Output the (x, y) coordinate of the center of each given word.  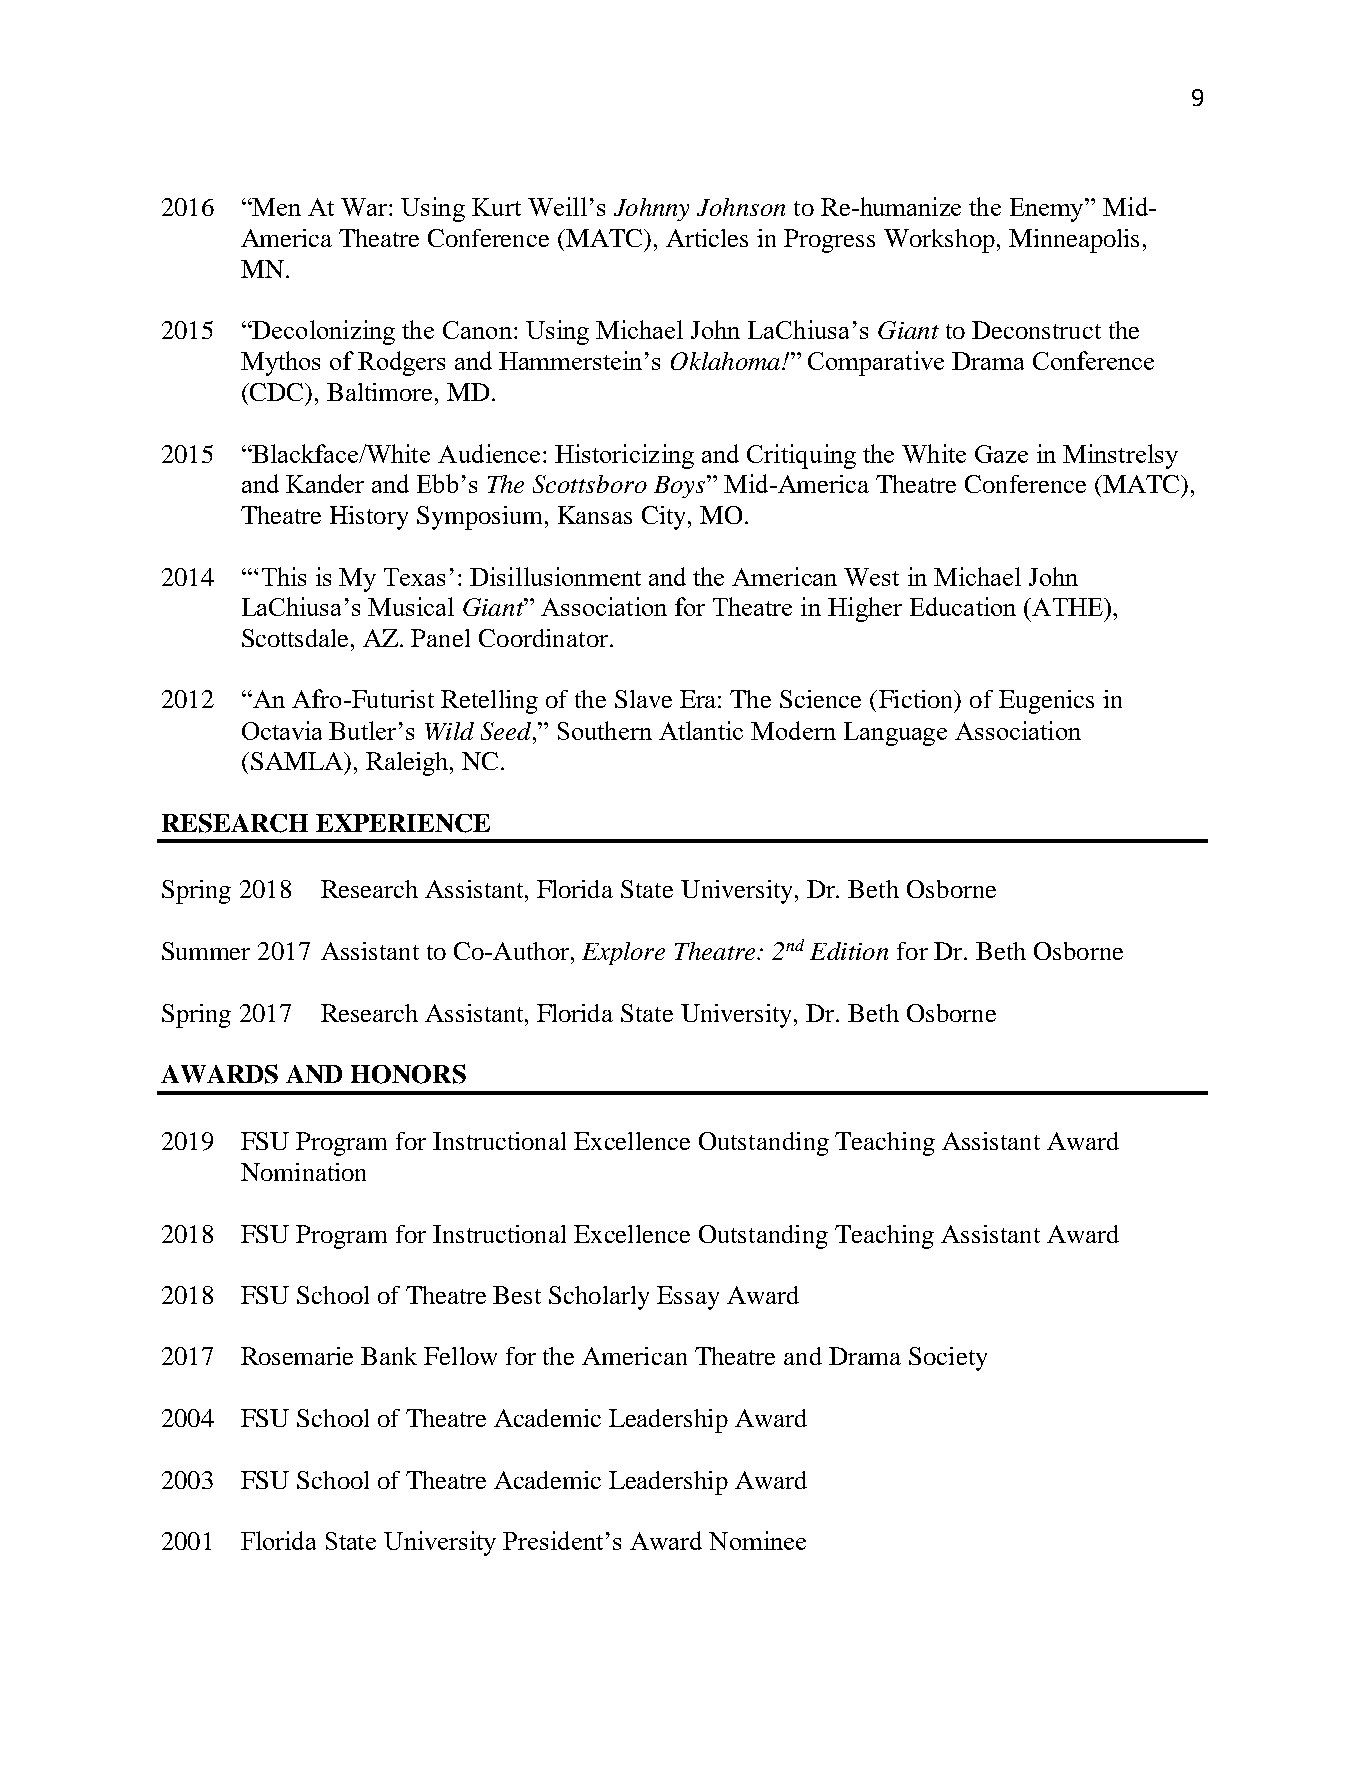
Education (963, 606)
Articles (707, 238)
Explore (623, 953)
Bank (389, 1356)
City (663, 518)
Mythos (280, 363)
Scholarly (599, 1298)
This (284, 576)
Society (948, 1359)
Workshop (939, 241)
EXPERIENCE (403, 823)
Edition (849, 951)
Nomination (303, 1172)
